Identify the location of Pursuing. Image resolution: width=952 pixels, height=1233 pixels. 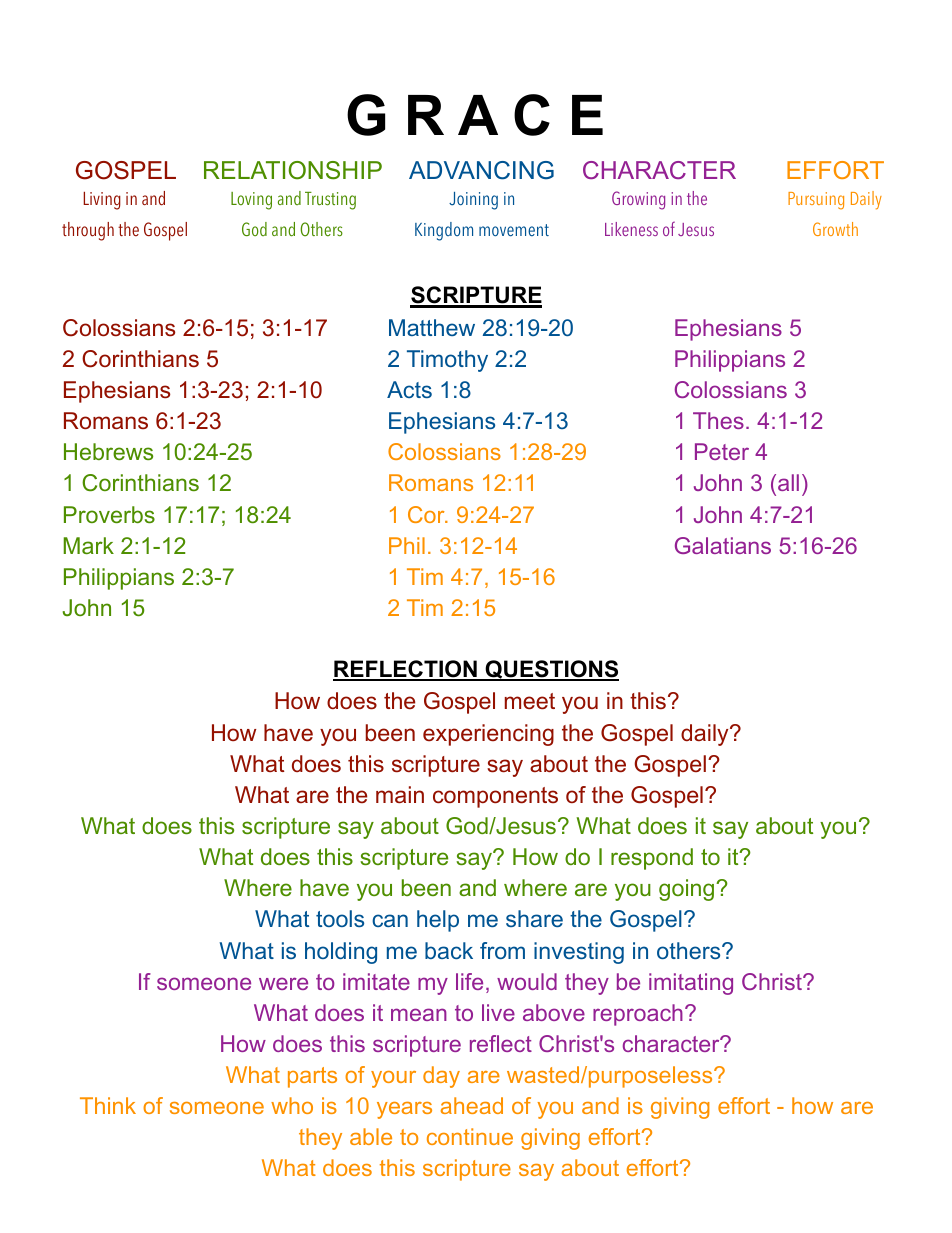
(816, 201).
